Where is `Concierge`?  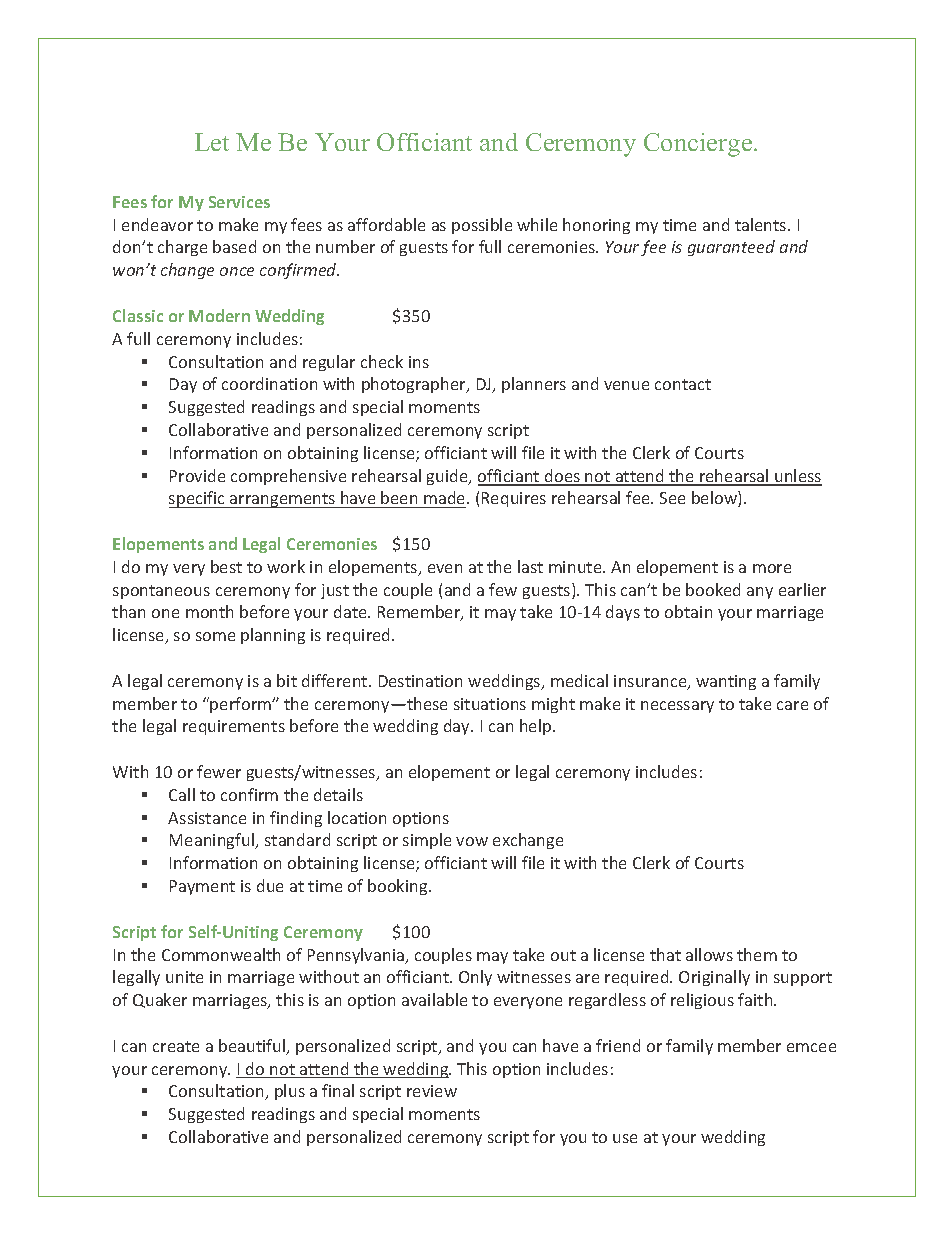
Concierge is located at coordinates (699, 145).
